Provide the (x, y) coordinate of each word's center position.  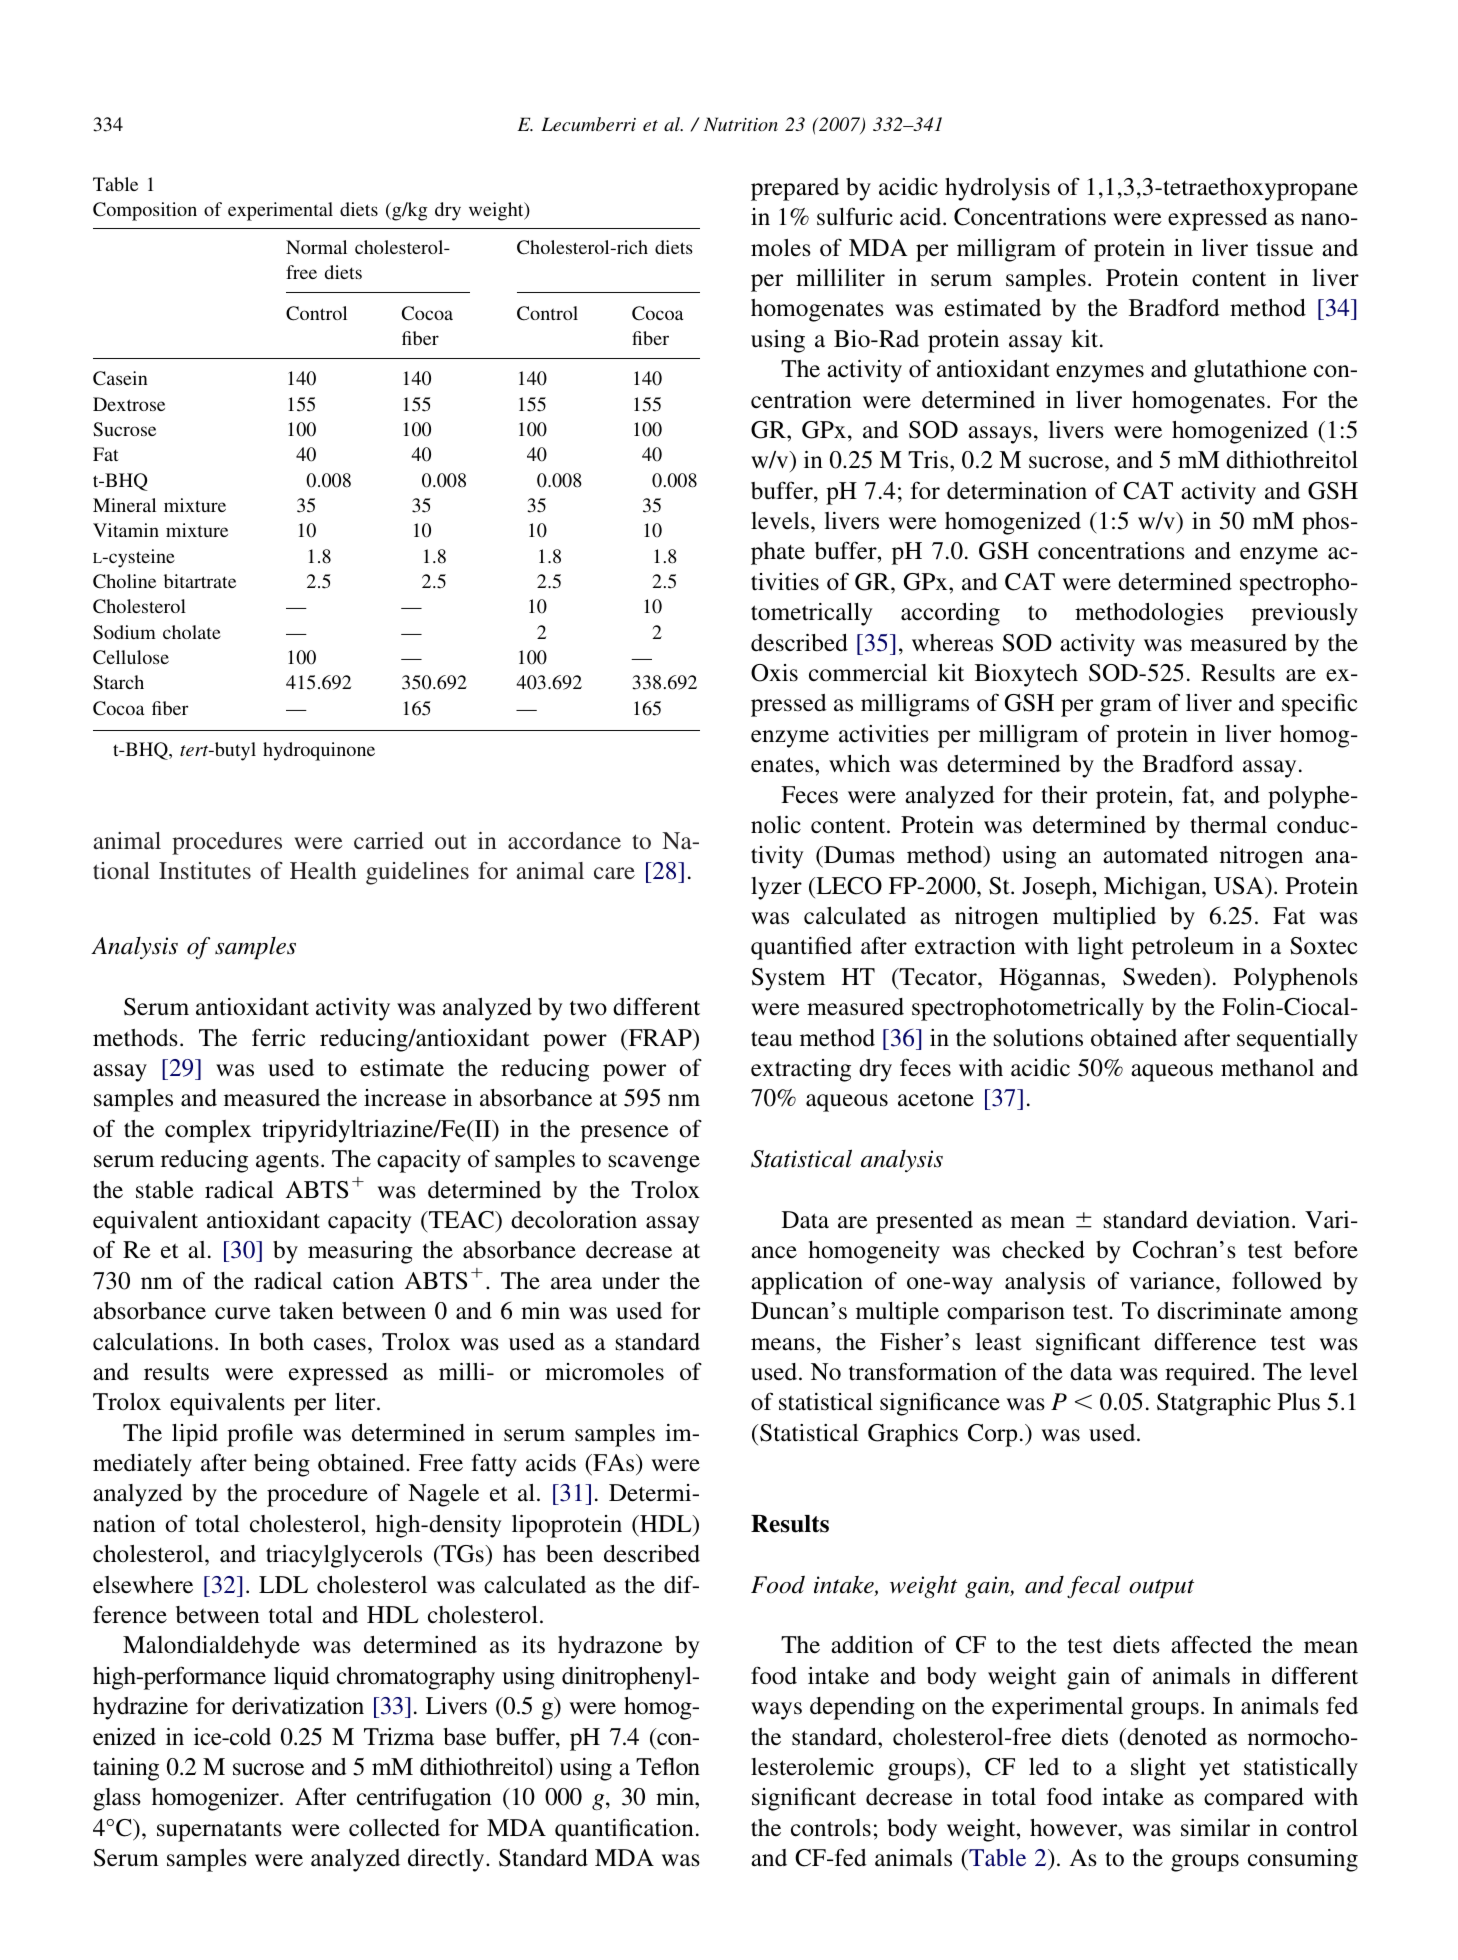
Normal (316, 247)
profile (260, 1435)
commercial (868, 673)
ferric (279, 1037)
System (788, 979)
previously (1305, 614)
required (1208, 1374)
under (631, 1281)
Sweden (1164, 977)
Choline (124, 581)
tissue (1284, 248)
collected (394, 1828)
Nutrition (741, 124)
